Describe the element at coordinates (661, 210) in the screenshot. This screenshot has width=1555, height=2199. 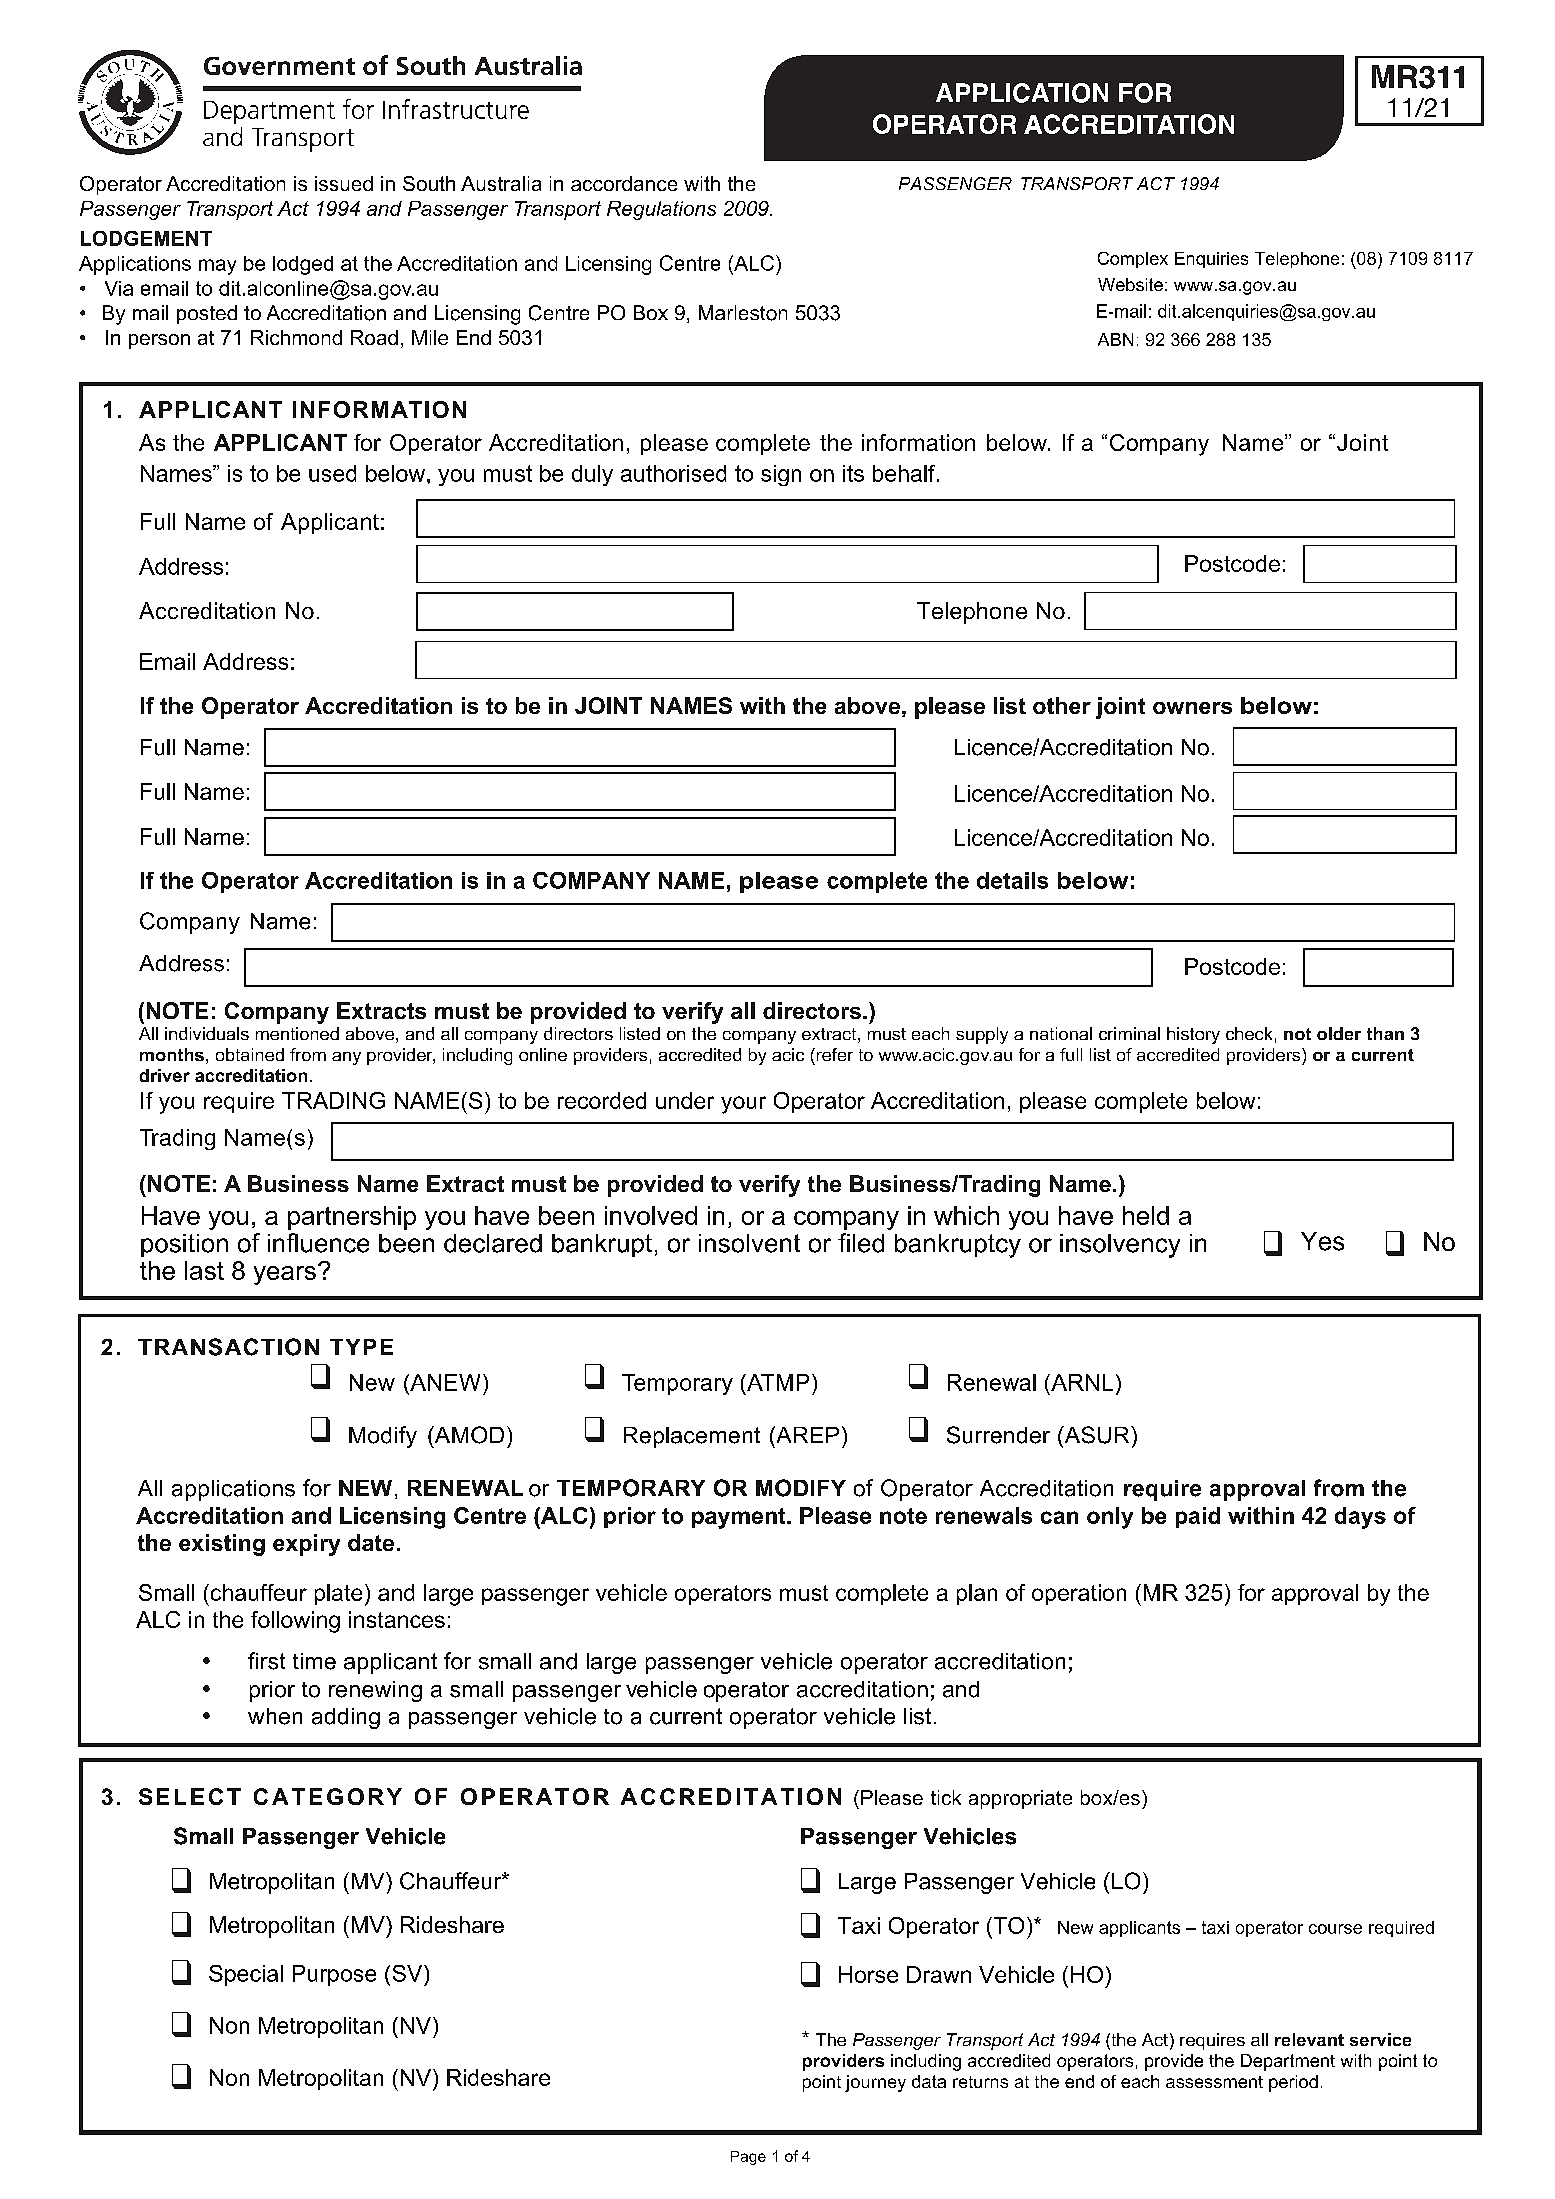
I see `Regulations` at that location.
